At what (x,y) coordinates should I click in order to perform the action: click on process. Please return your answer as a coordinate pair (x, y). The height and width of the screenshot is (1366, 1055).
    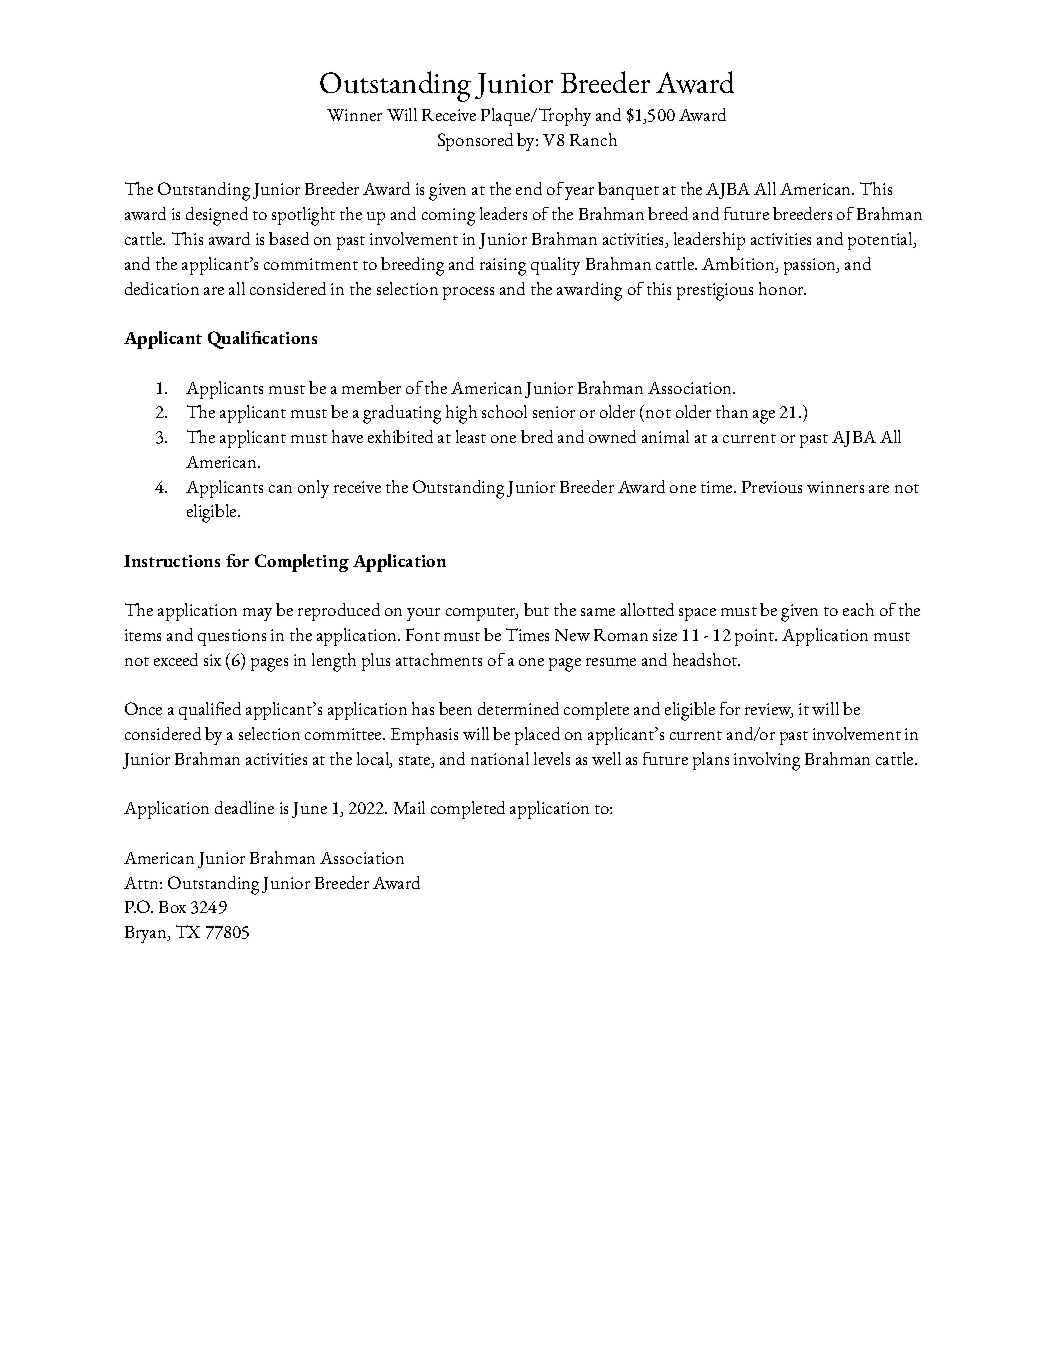
    Looking at the image, I should click on (468, 293).
